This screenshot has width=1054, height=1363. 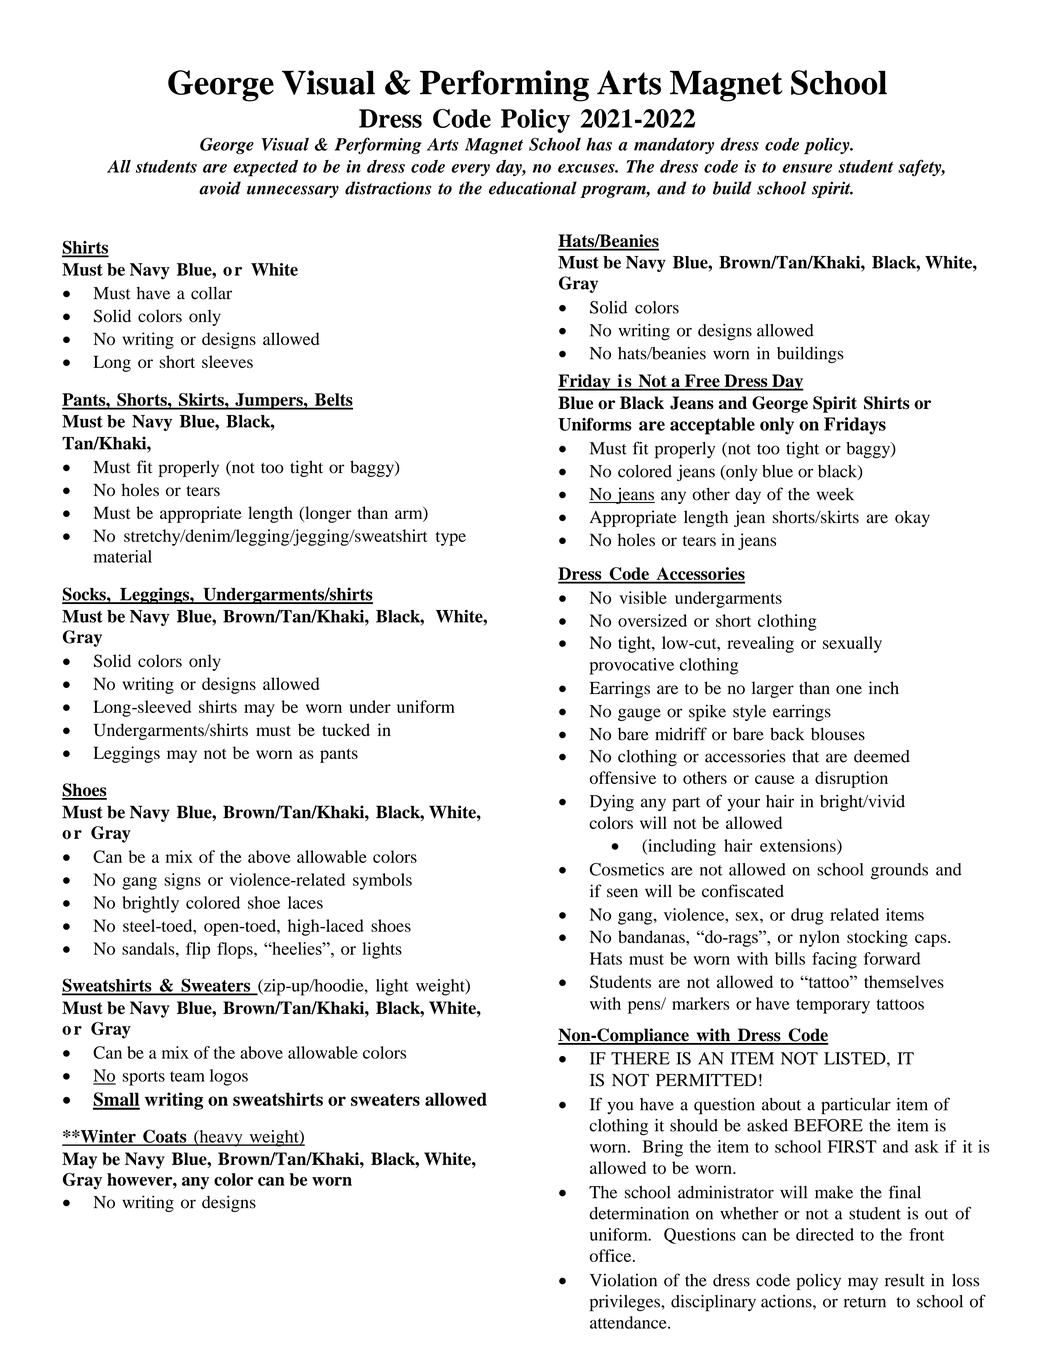 What do you see at coordinates (807, 168) in the screenshot?
I see `ensure` at bounding box center [807, 168].
